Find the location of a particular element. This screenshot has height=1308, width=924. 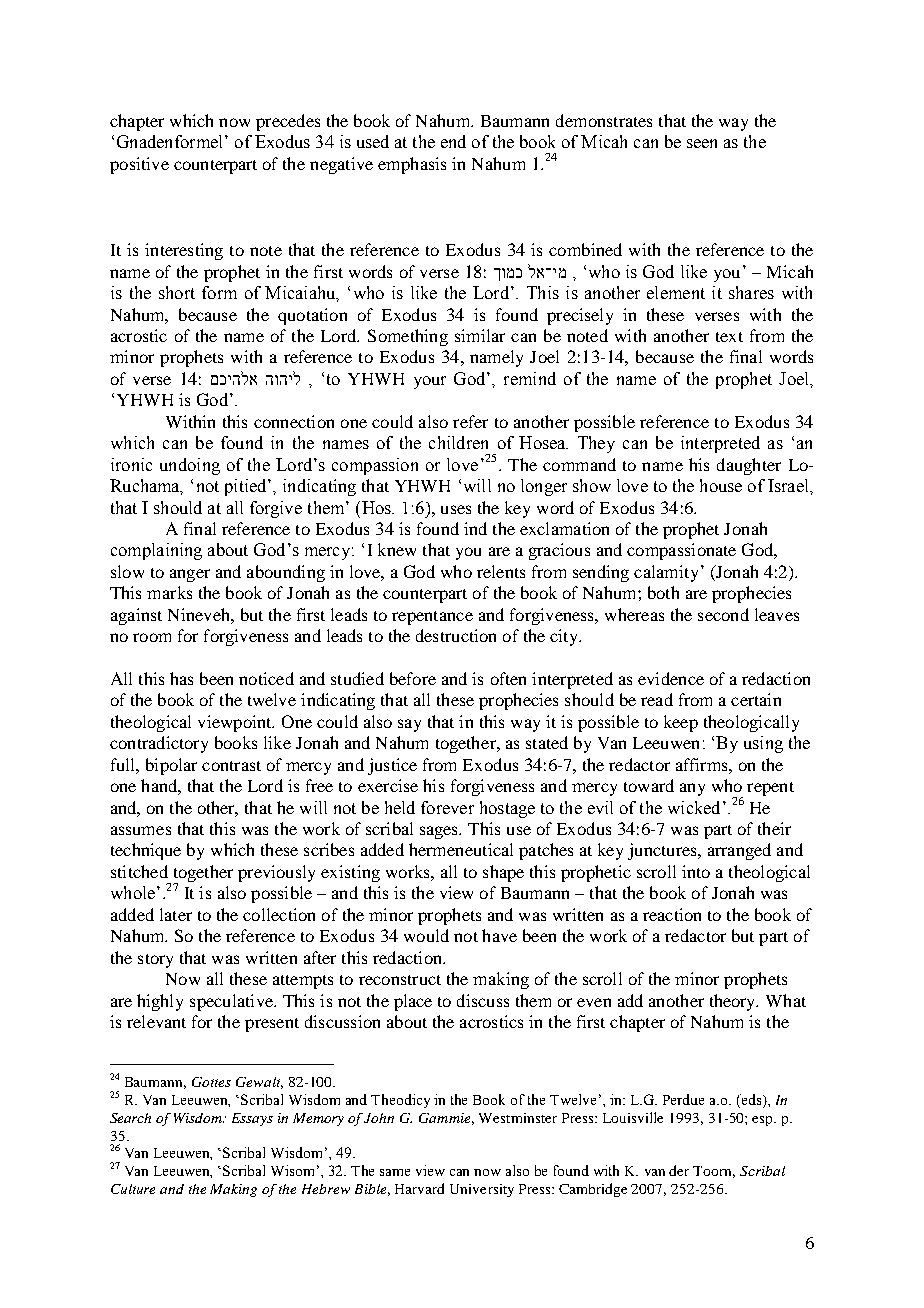

der is located at coordinates (679, 1170).
